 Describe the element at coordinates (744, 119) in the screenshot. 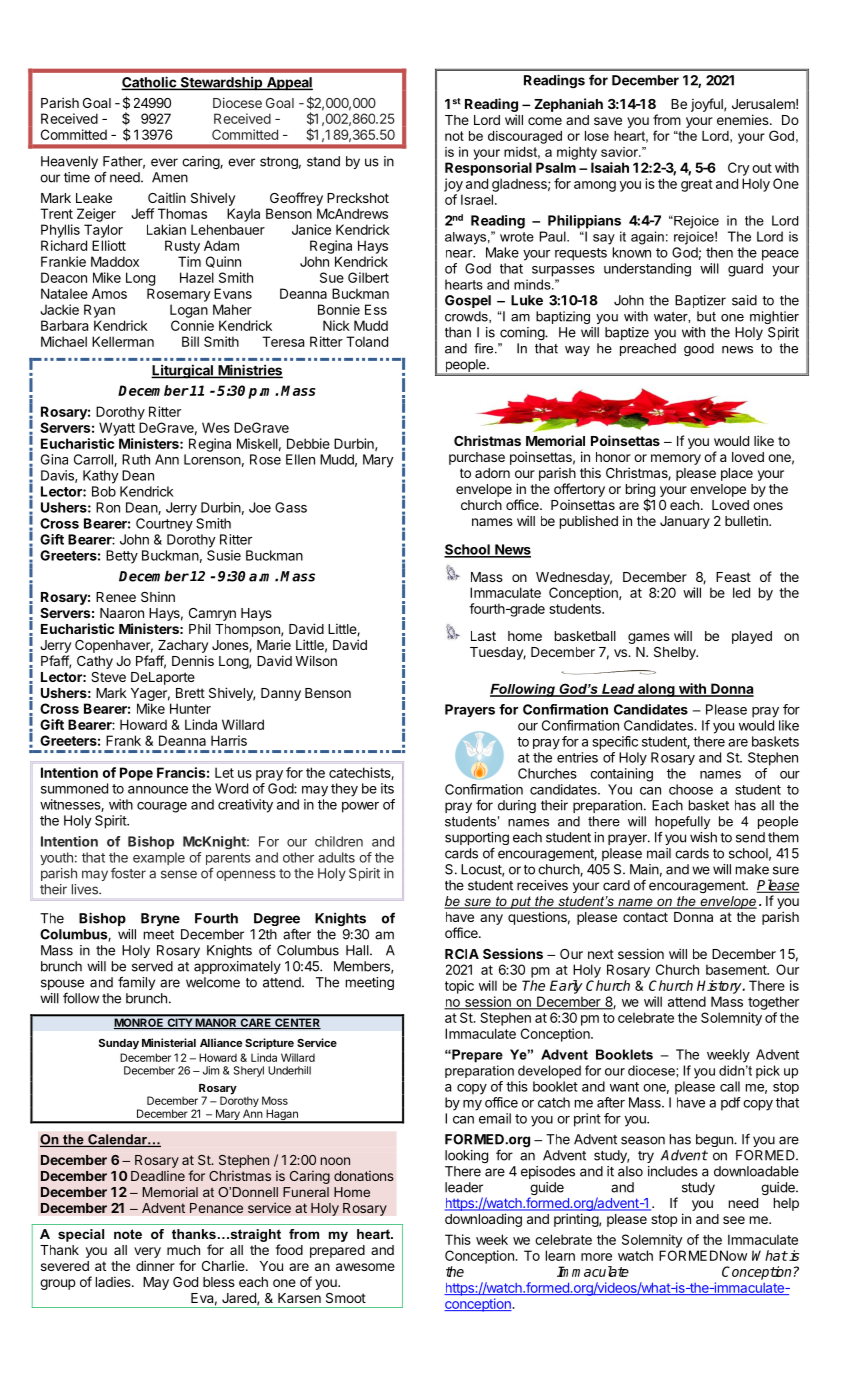

I see `enemies` at that location.
